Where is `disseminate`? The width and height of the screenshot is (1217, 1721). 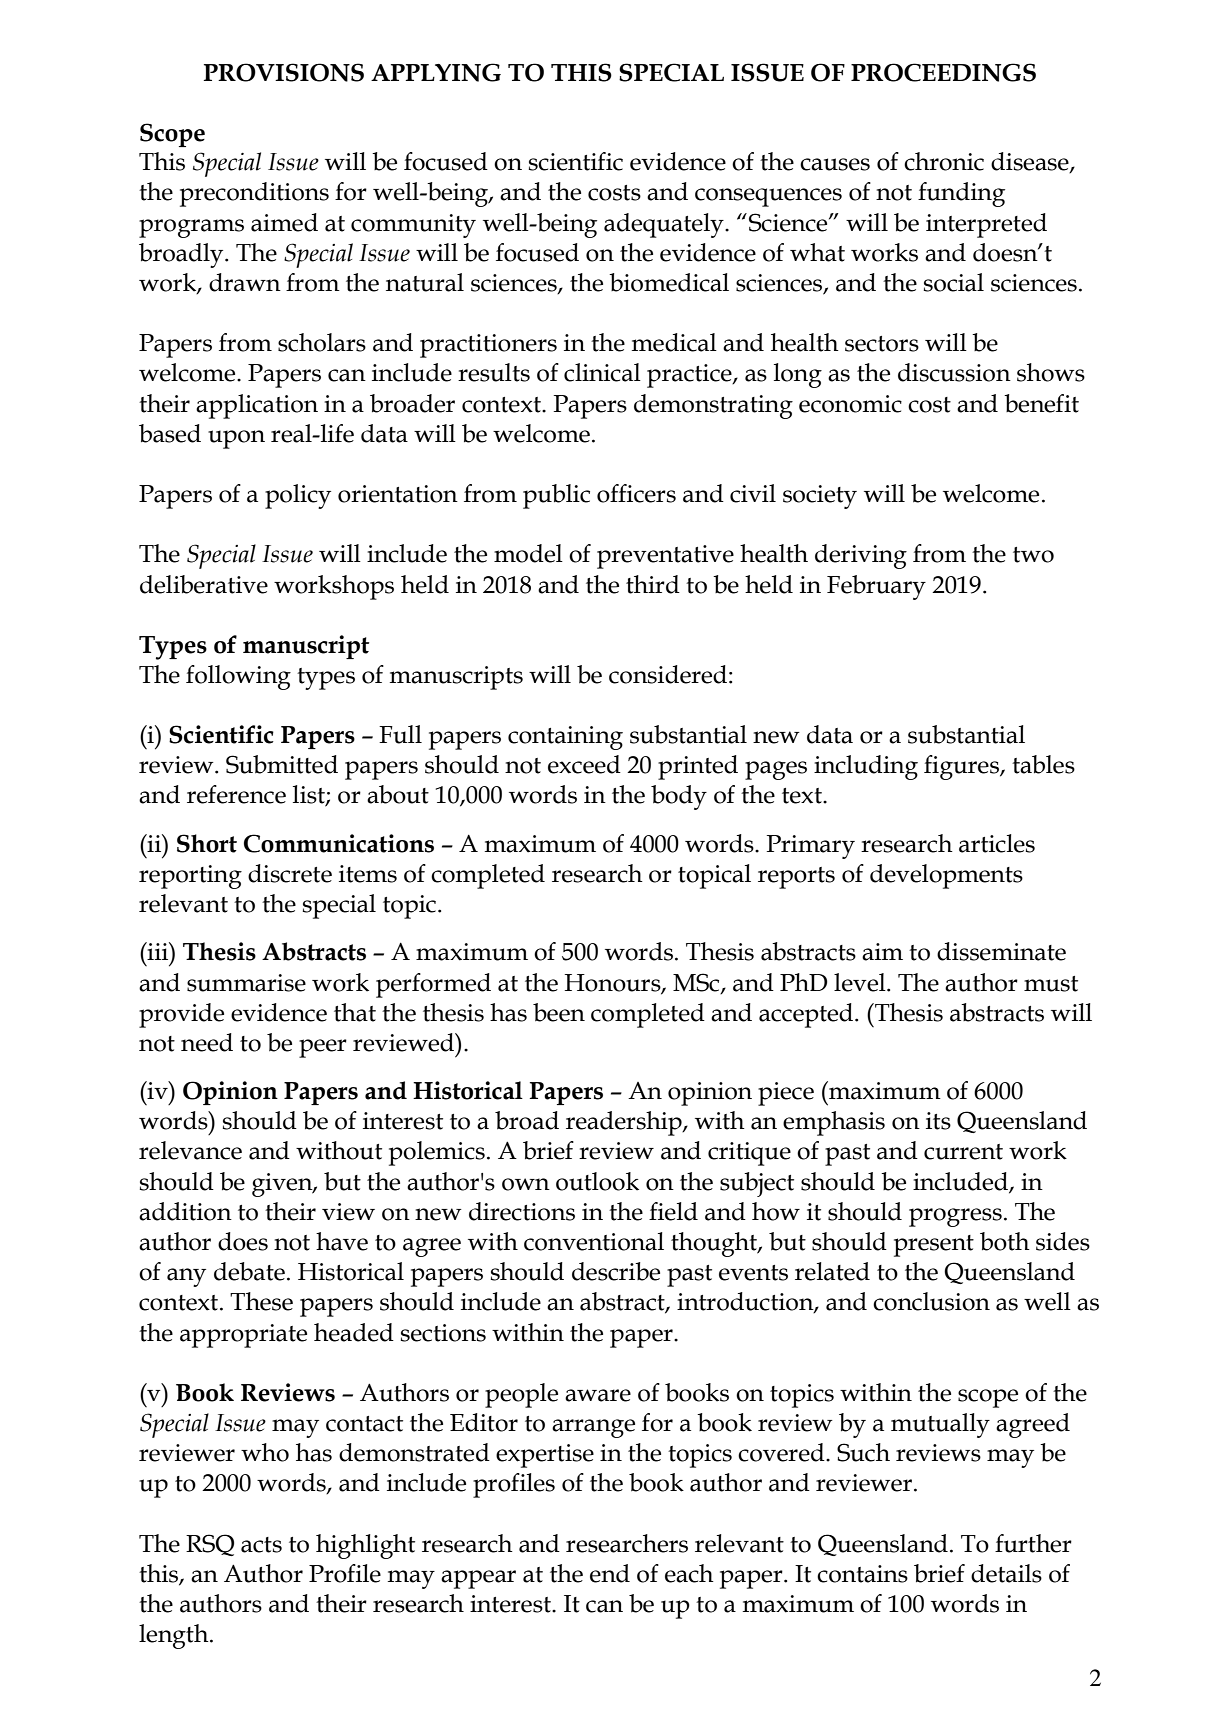
disseminate is located at coordinates (1001, 951).
